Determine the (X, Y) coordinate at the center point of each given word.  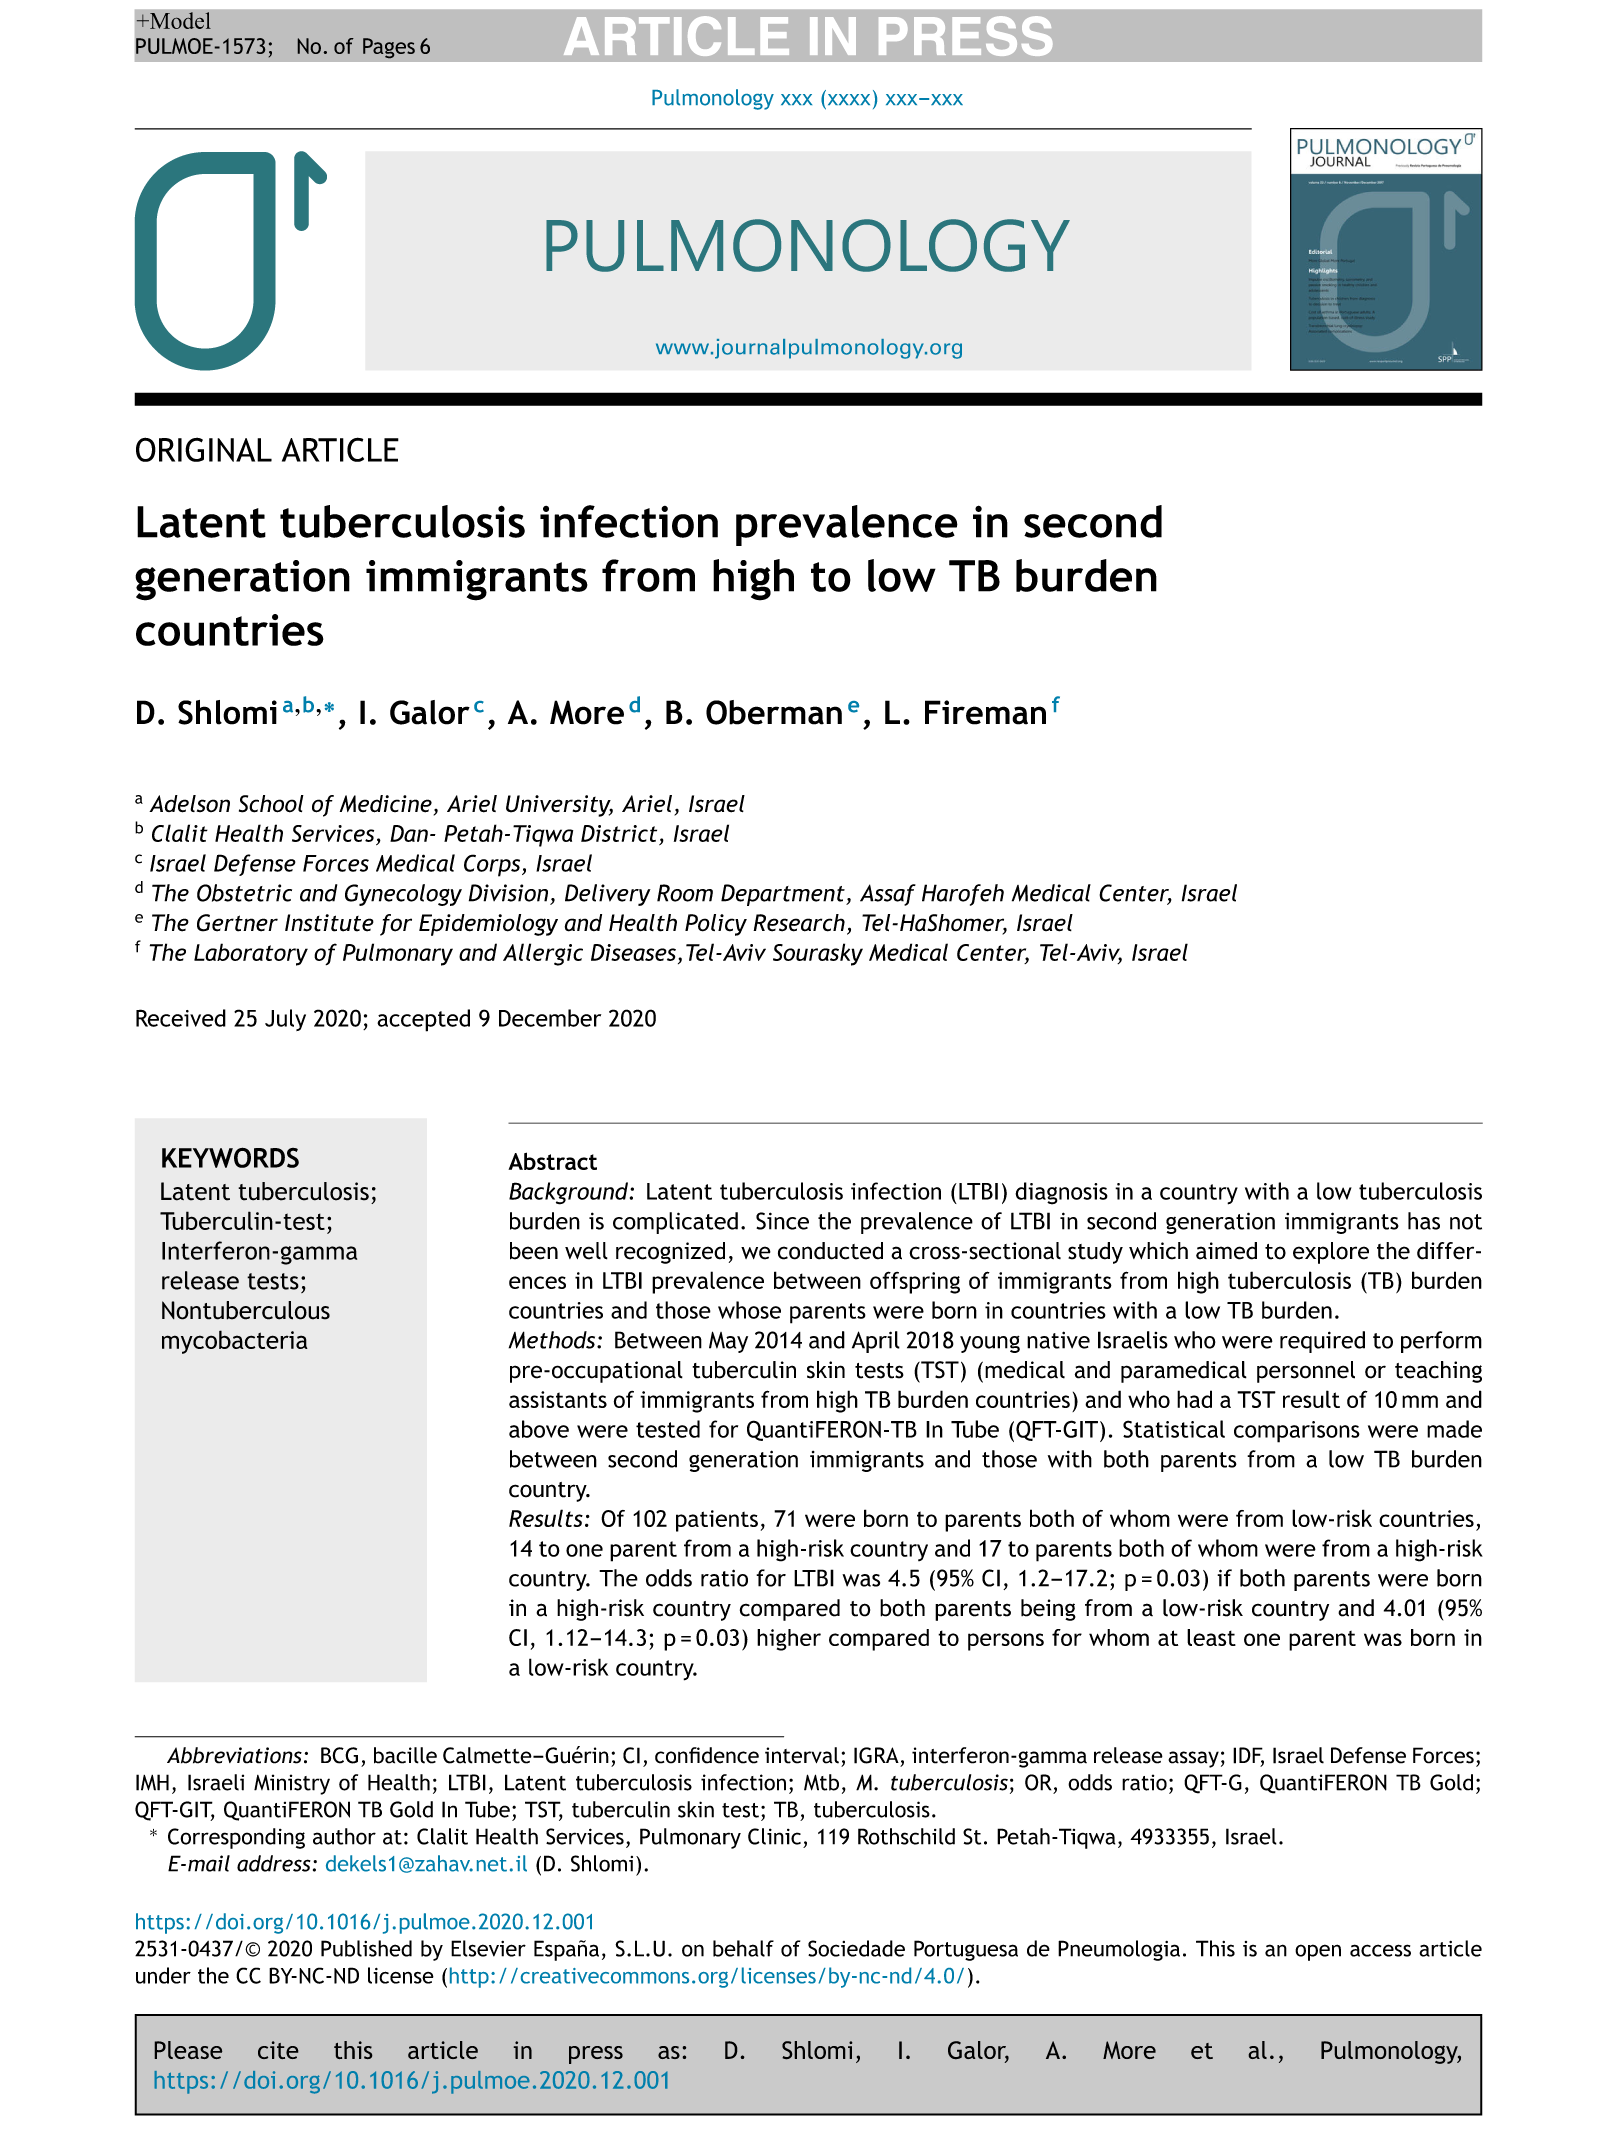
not (1466, 1222)
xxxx (847, 98)
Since (782, 1221)
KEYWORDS (230, 1157)
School (271, 804)
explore (1331, 1253)
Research (799, 923)
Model (179, 20)
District (619, 833)
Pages (389, 48)
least (1211, 1637)
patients (717, 1521)
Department (784, 895)
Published (366, 1948)
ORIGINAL (204, 449)
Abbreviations (234, 1755)
